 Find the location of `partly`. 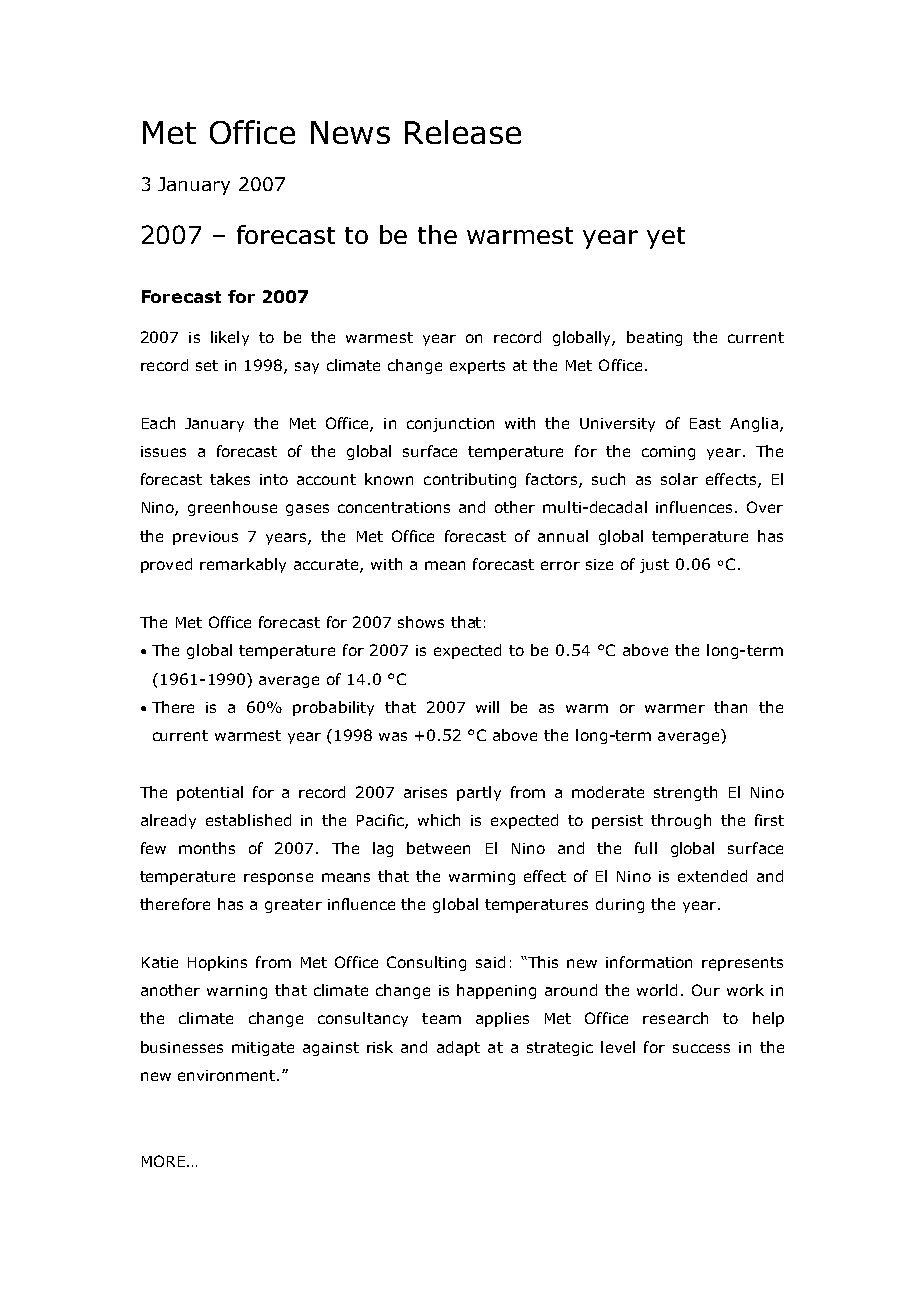

partly is located at coordinates (479, 793).
